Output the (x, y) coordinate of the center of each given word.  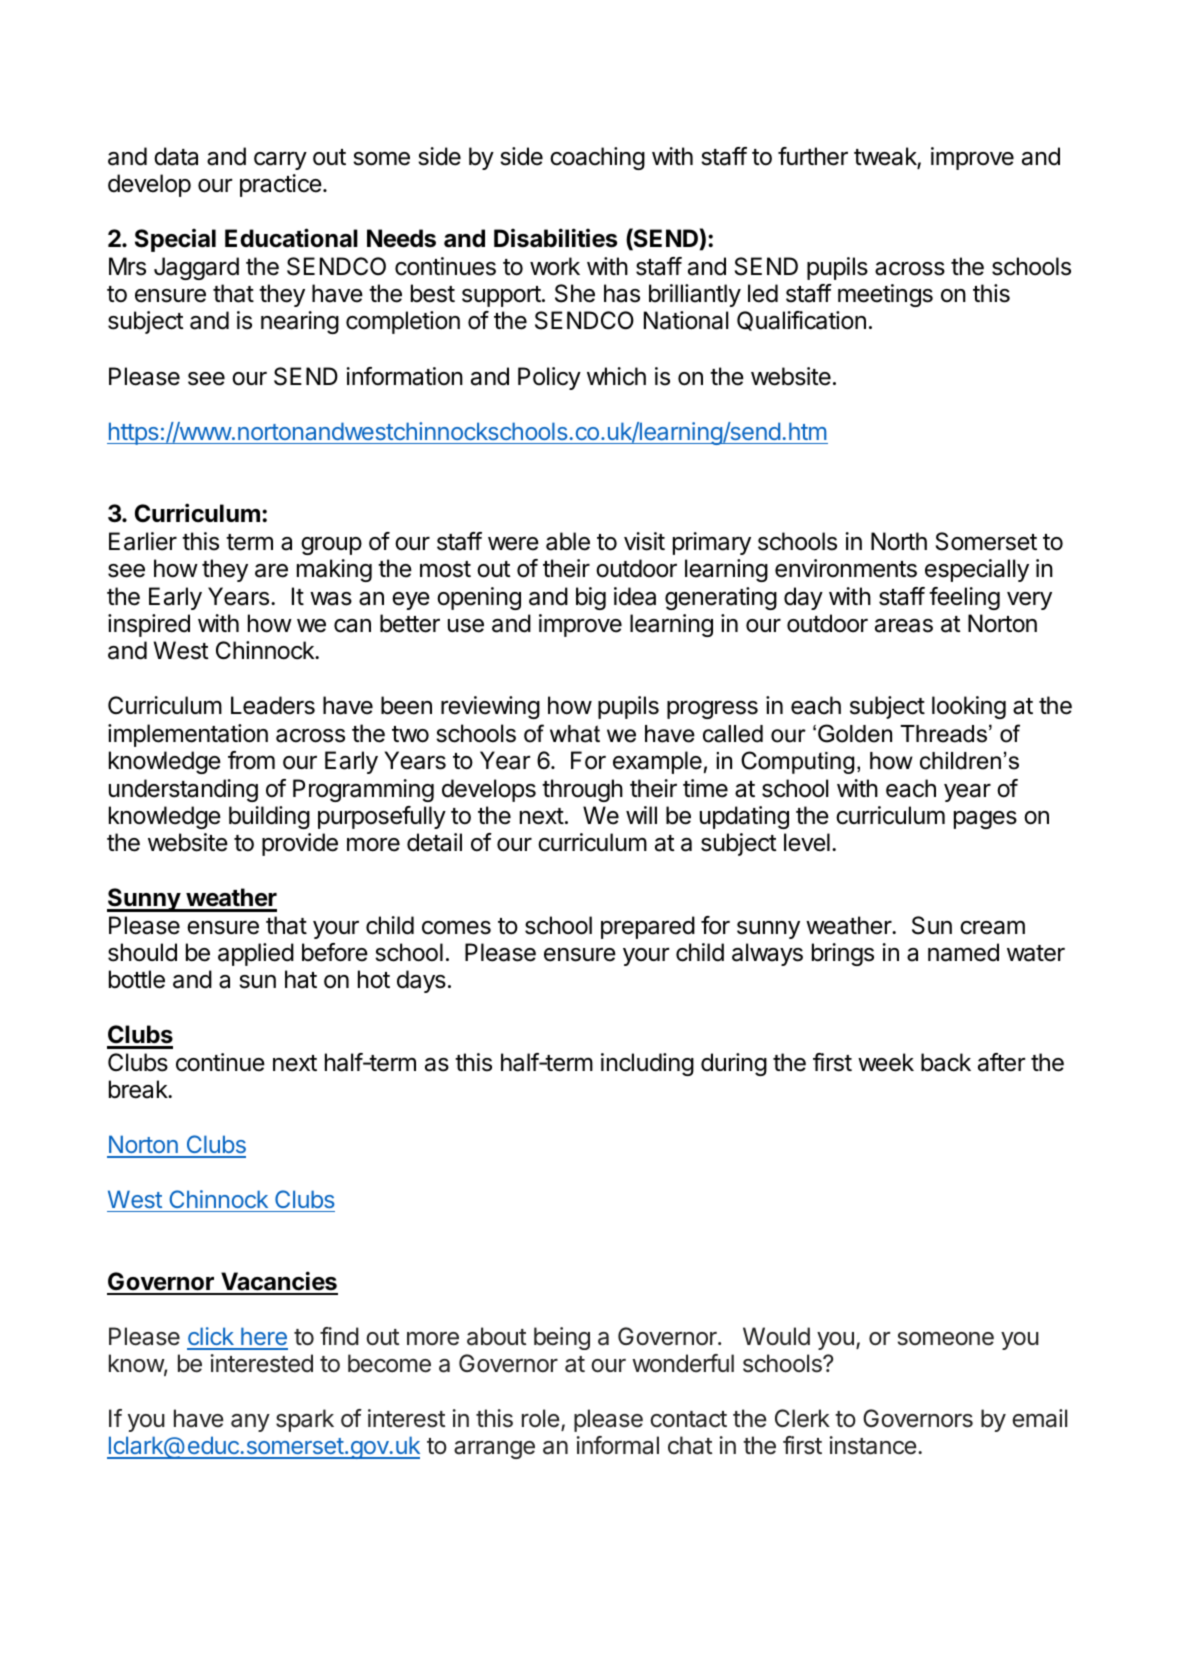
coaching (597, 158)
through (582, 790)
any (250, 1423)
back (946, 1062)
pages (985, 820)
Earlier (143, 541)
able (568, 541)
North (899, 541)
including (647, 1064)
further (813, 156)
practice (281, 185)
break (139, 1089)
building (269, 817)
